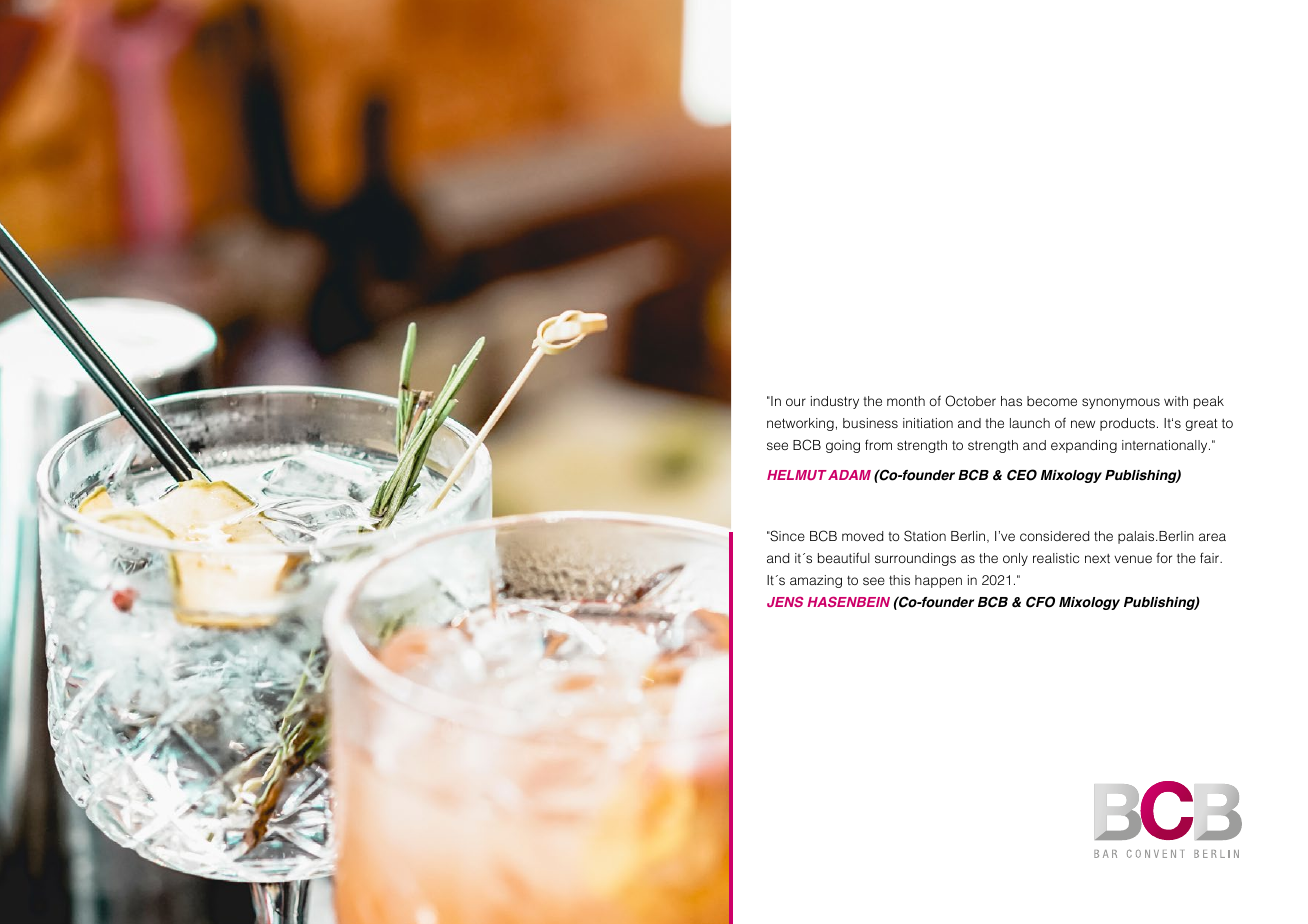 The height and width of the screenshot is (924, 1308). Describe the element at coordinates (1212, 537) in the screenshot. I see `area` at that location.
